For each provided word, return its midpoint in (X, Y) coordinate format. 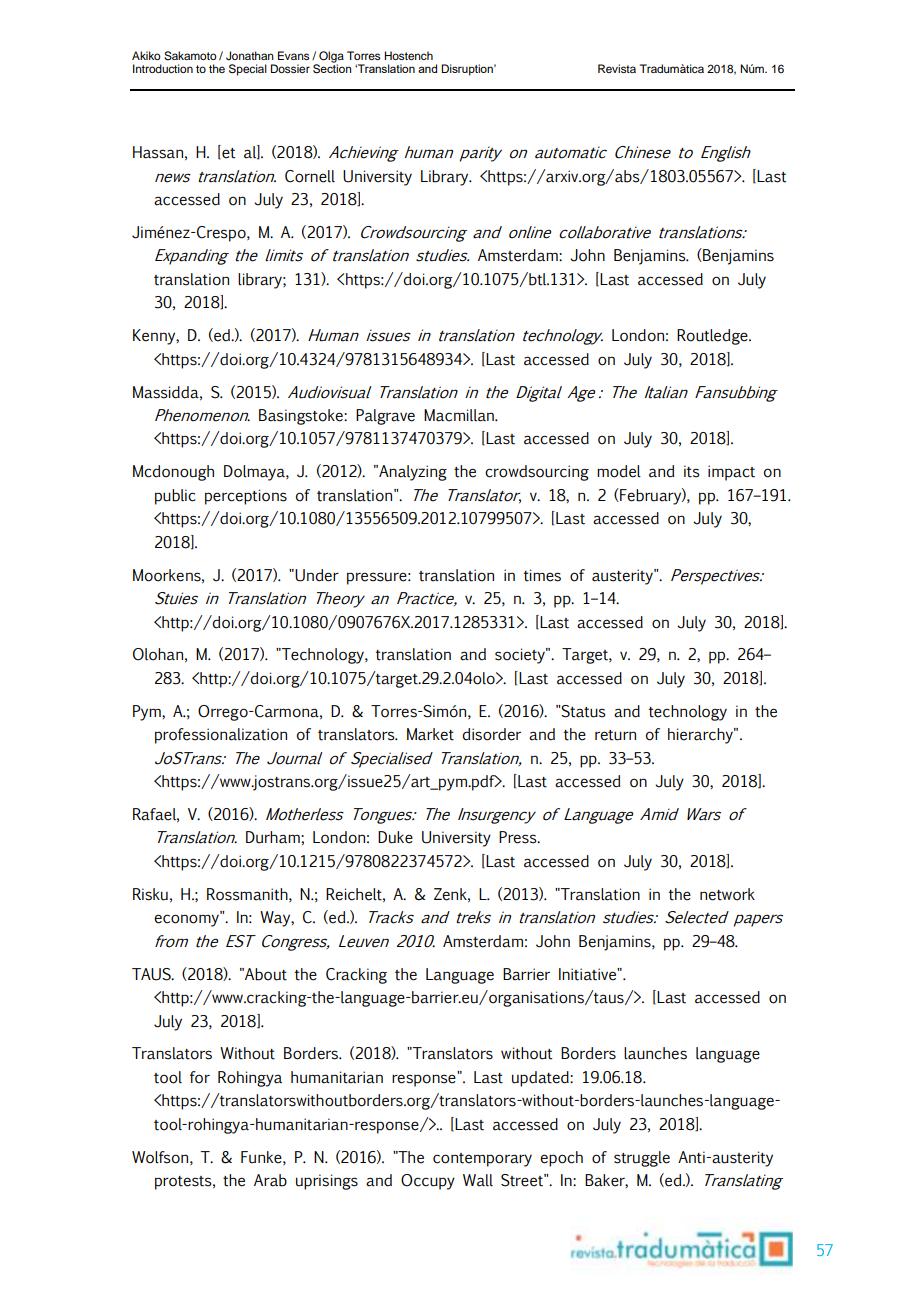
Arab (270, 1180)
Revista (617, 68)
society (521, 656)
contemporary (482, 1160)
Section (332, 68)
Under (317, 575)
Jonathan (250, 56)
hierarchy (701, 736)
